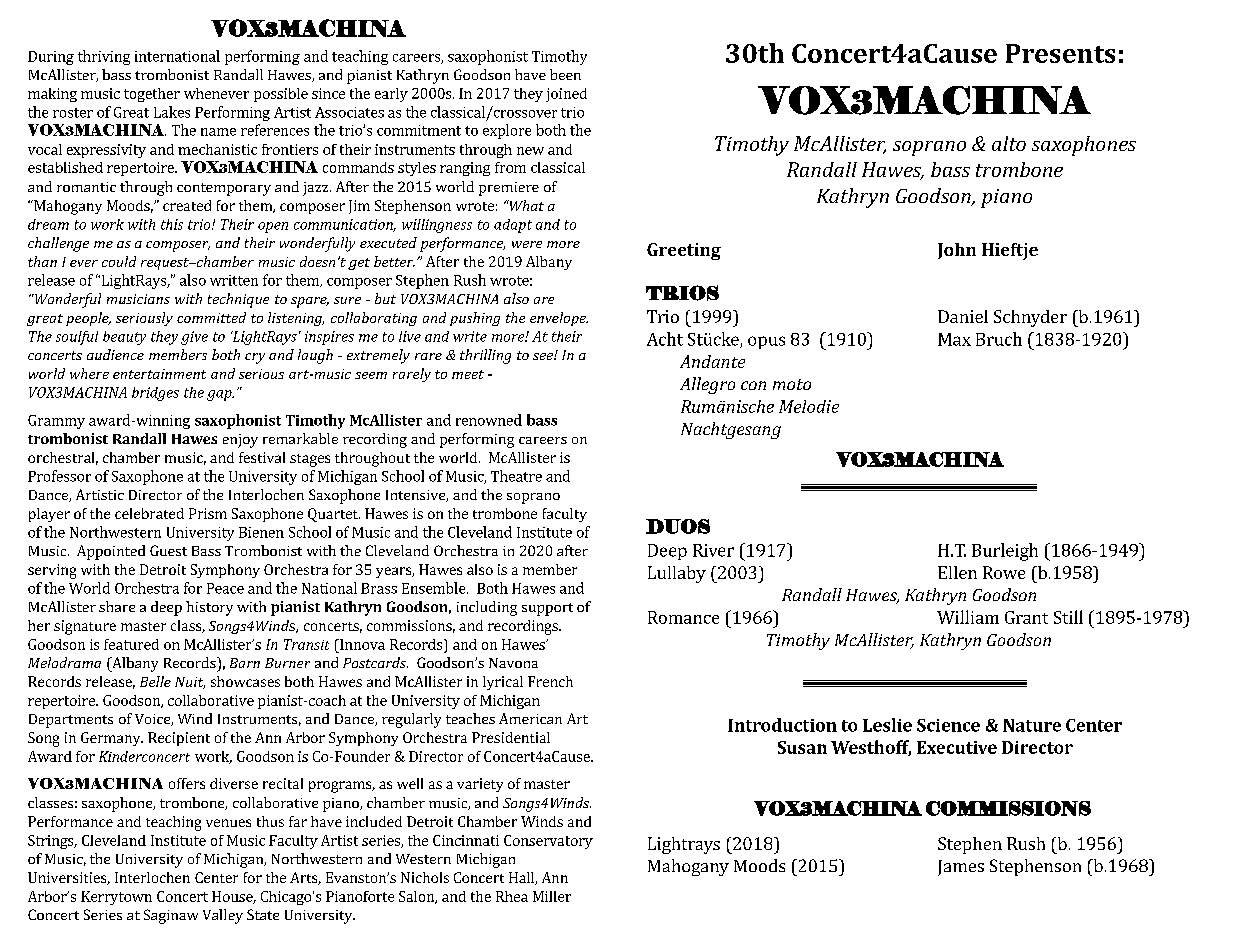  What do you see at coordinates (194, 338) in the screenshot?
I see `give` at bounding box center [194, 338].
